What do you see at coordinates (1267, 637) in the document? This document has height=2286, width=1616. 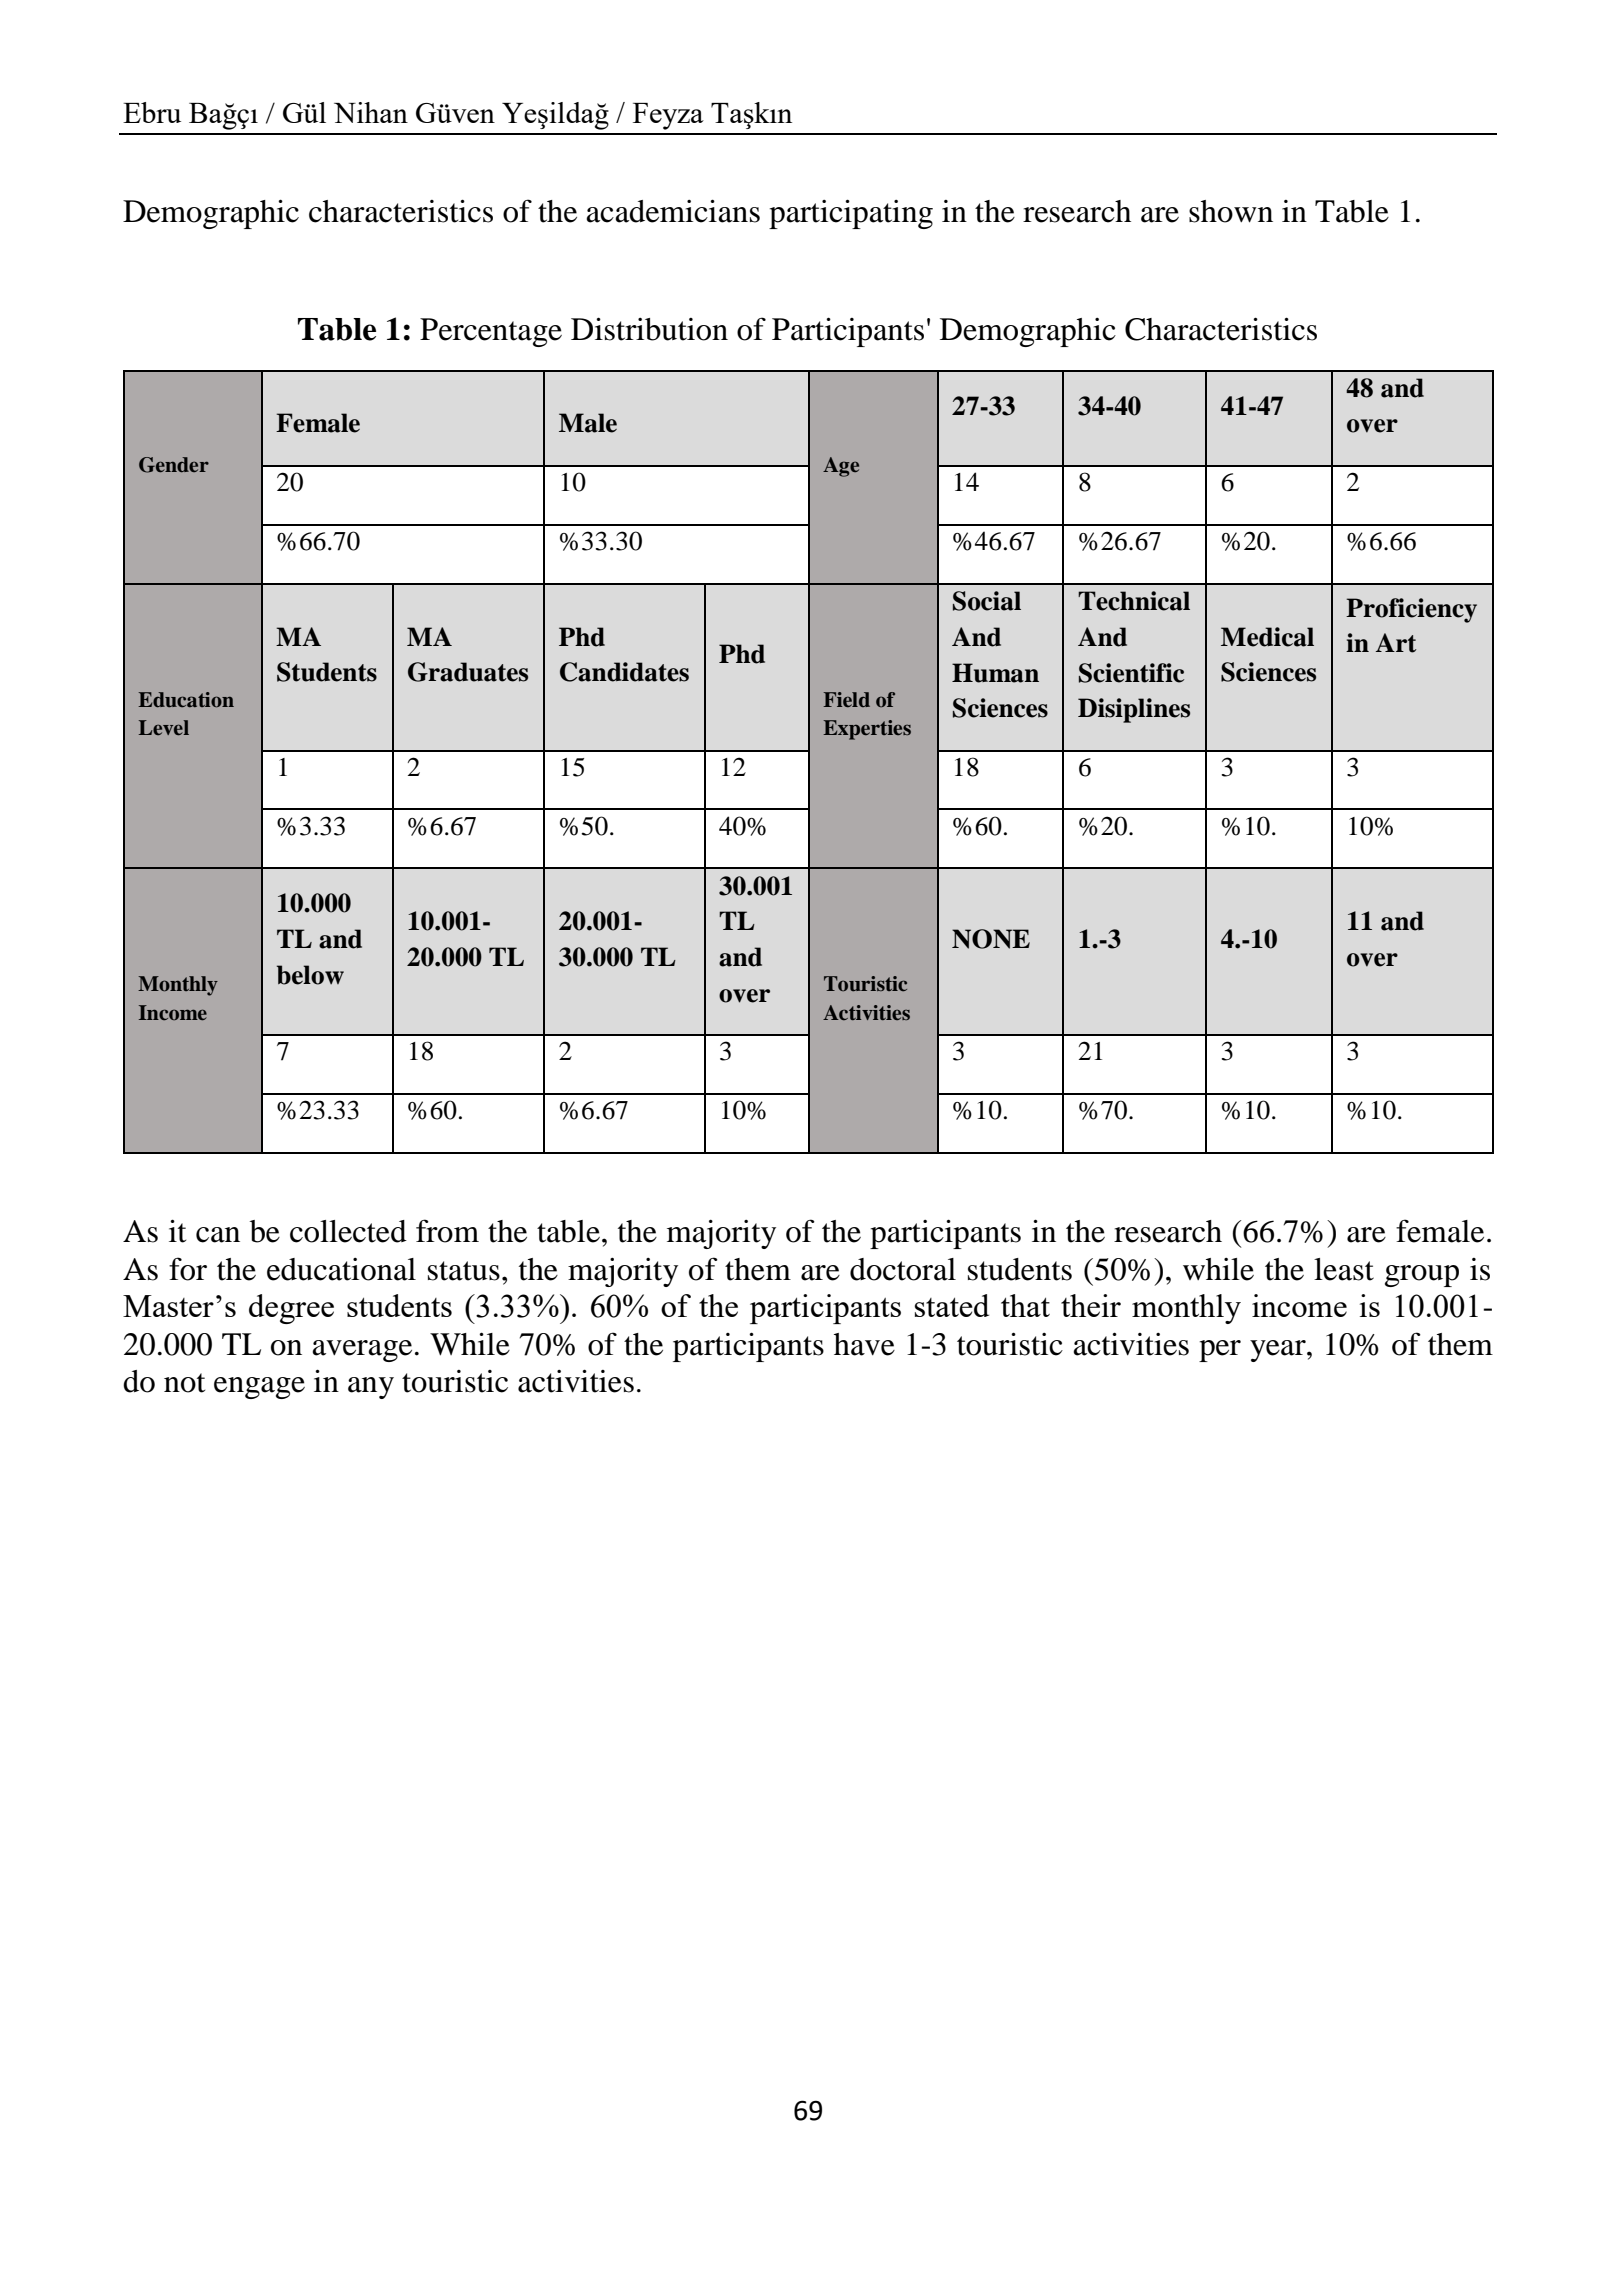 I see `Medical` at bounding box center [1267, 637].
